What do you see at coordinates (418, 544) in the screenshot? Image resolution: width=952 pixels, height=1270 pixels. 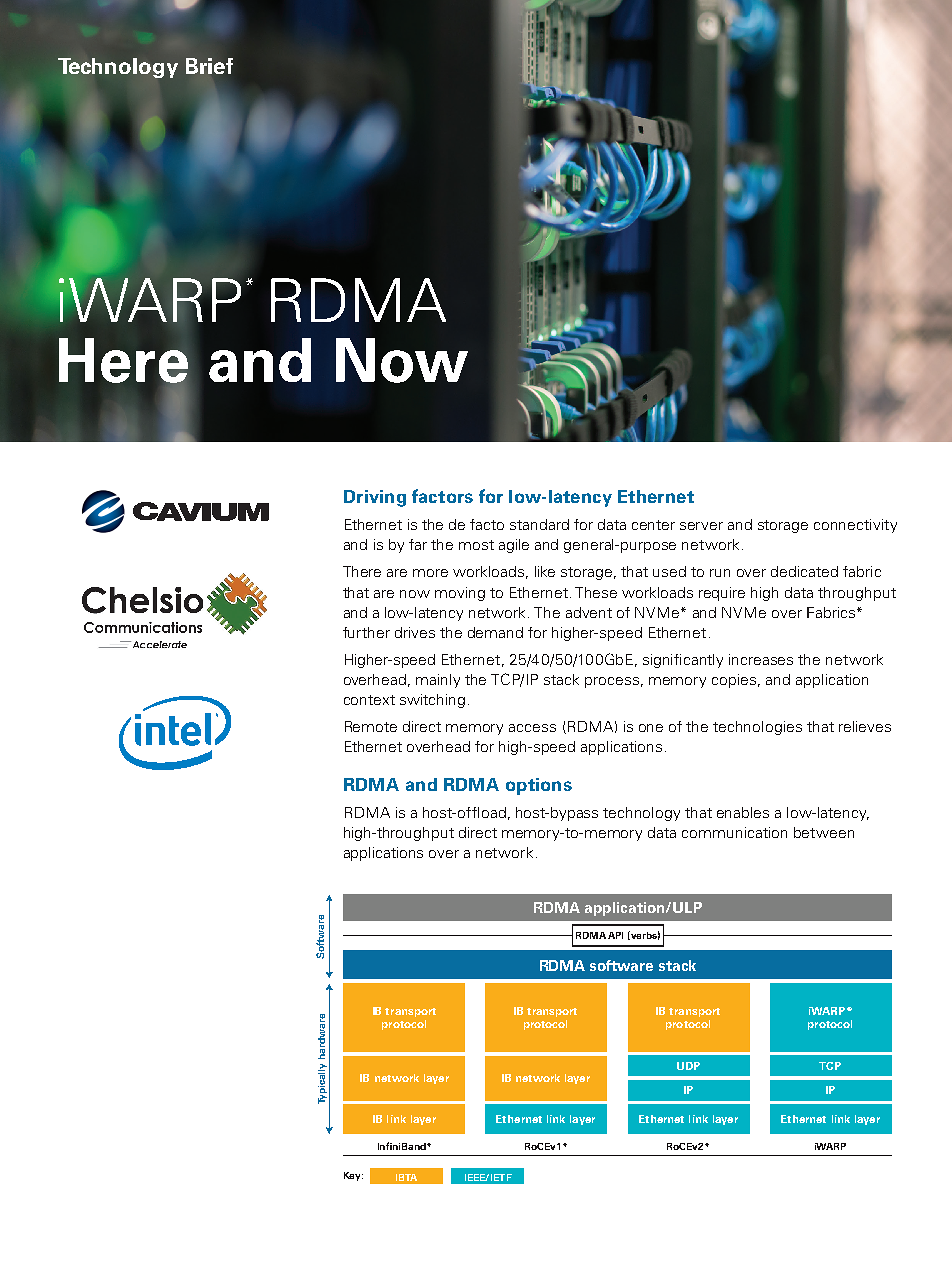 I see `far` at bounding box center [418, 544].
